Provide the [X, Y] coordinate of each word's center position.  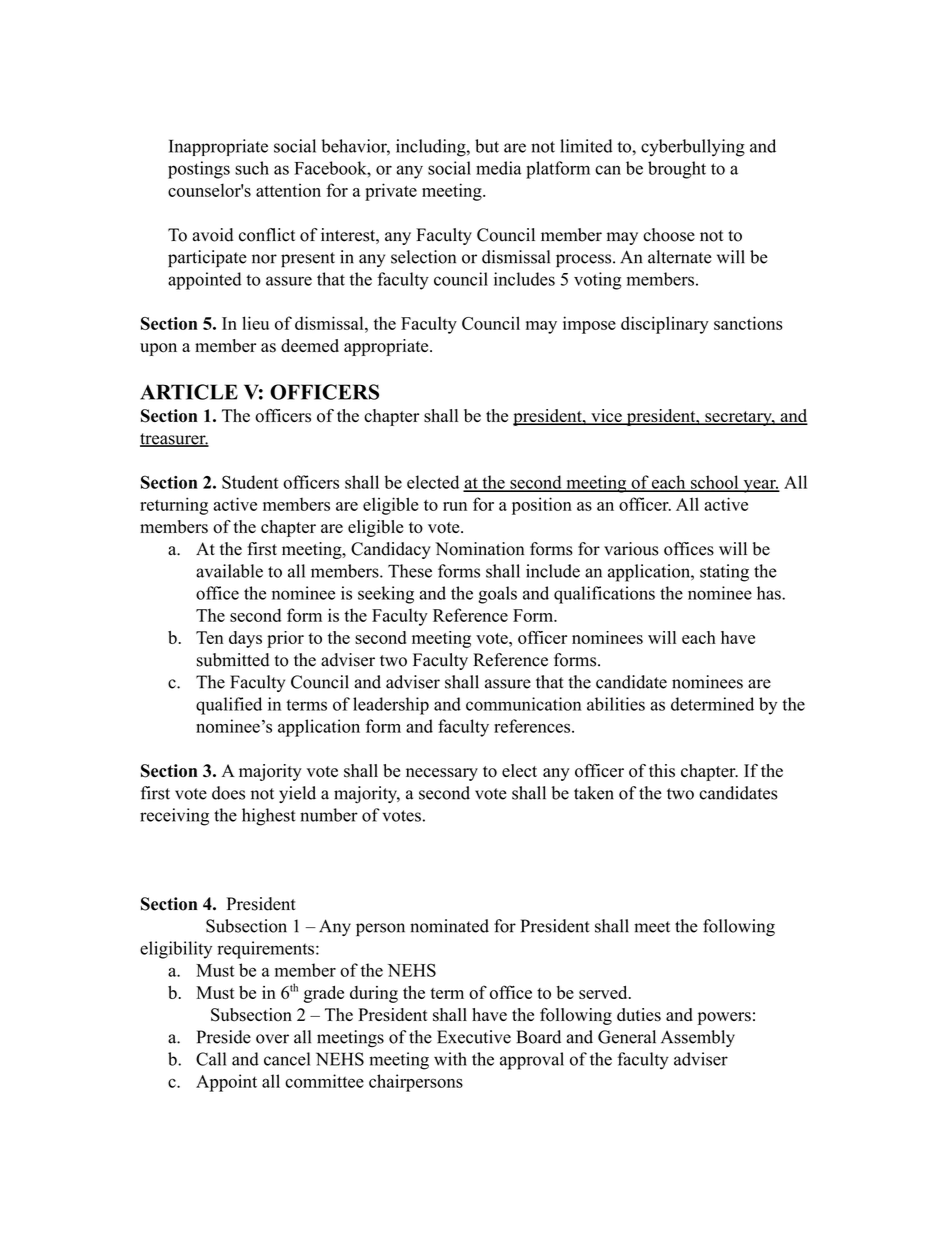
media [499, 168]
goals [497, 595]
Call [211, 1059]
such [252, 168]
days [245, 639]
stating [724, 573]
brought [677, 170]
